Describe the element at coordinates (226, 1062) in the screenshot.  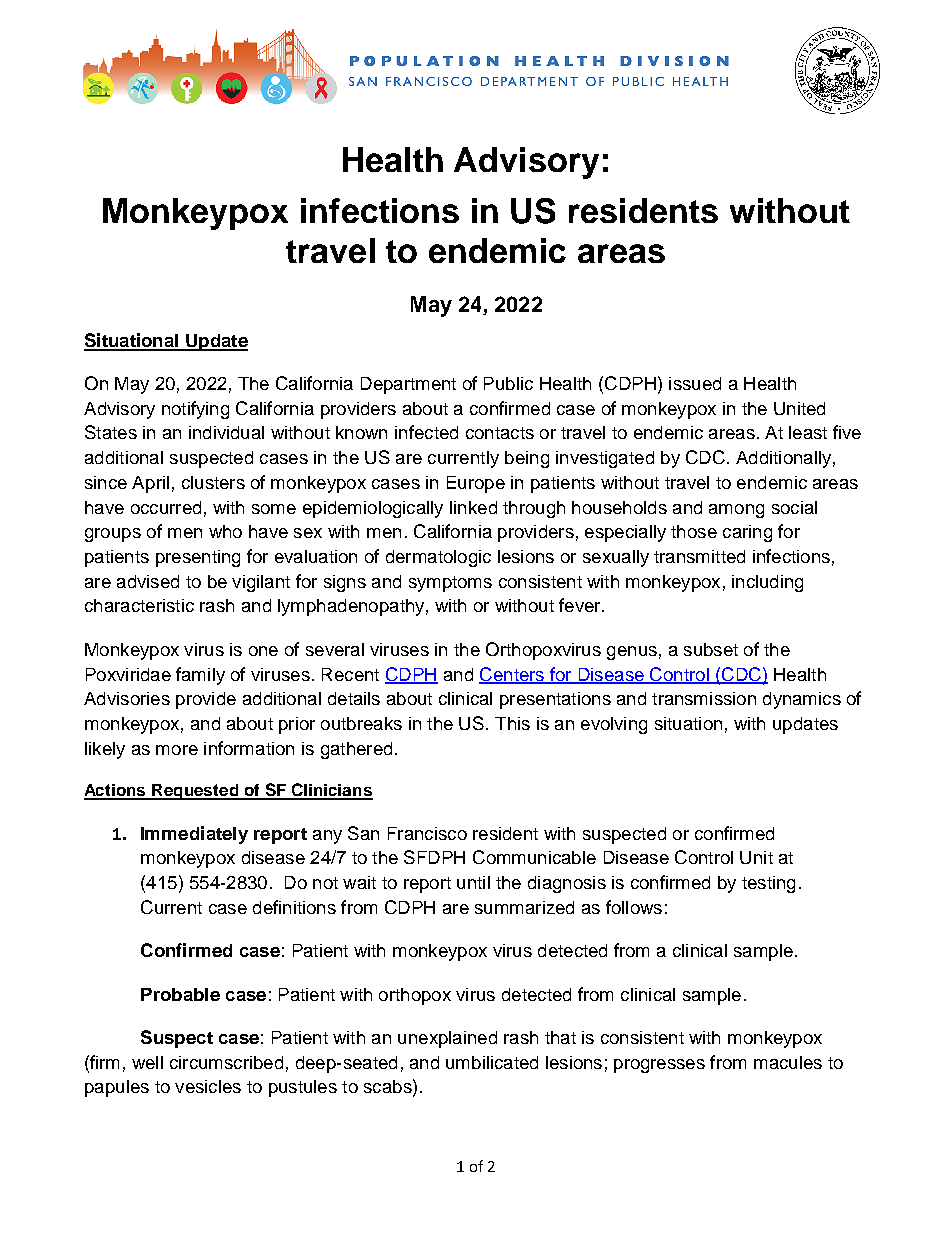
I see `circumscribed` at that location.
